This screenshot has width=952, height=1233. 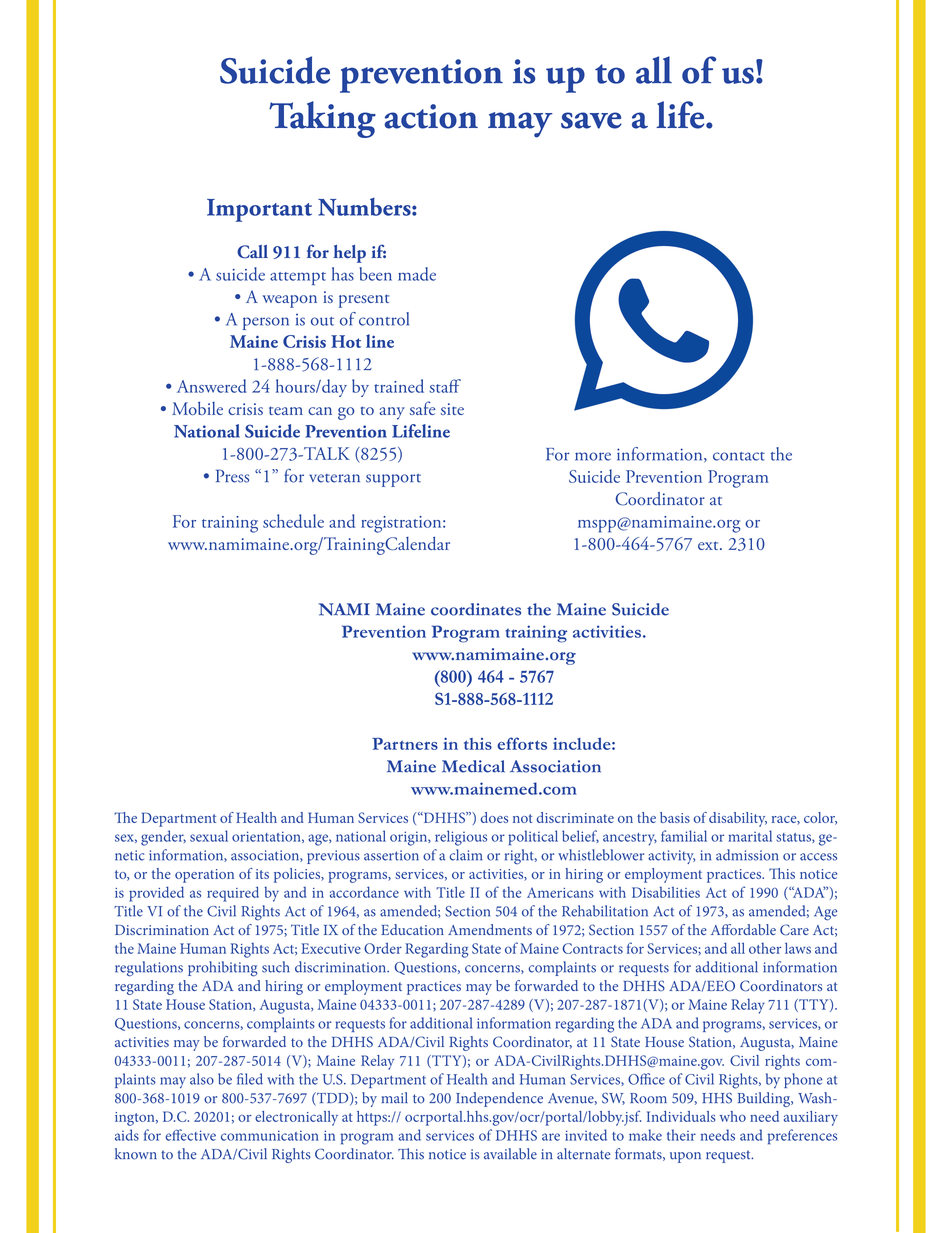 What do you see at coordinates (709, 545) in the screenshot?
I see `ext` at bounding box center [709, 545].
